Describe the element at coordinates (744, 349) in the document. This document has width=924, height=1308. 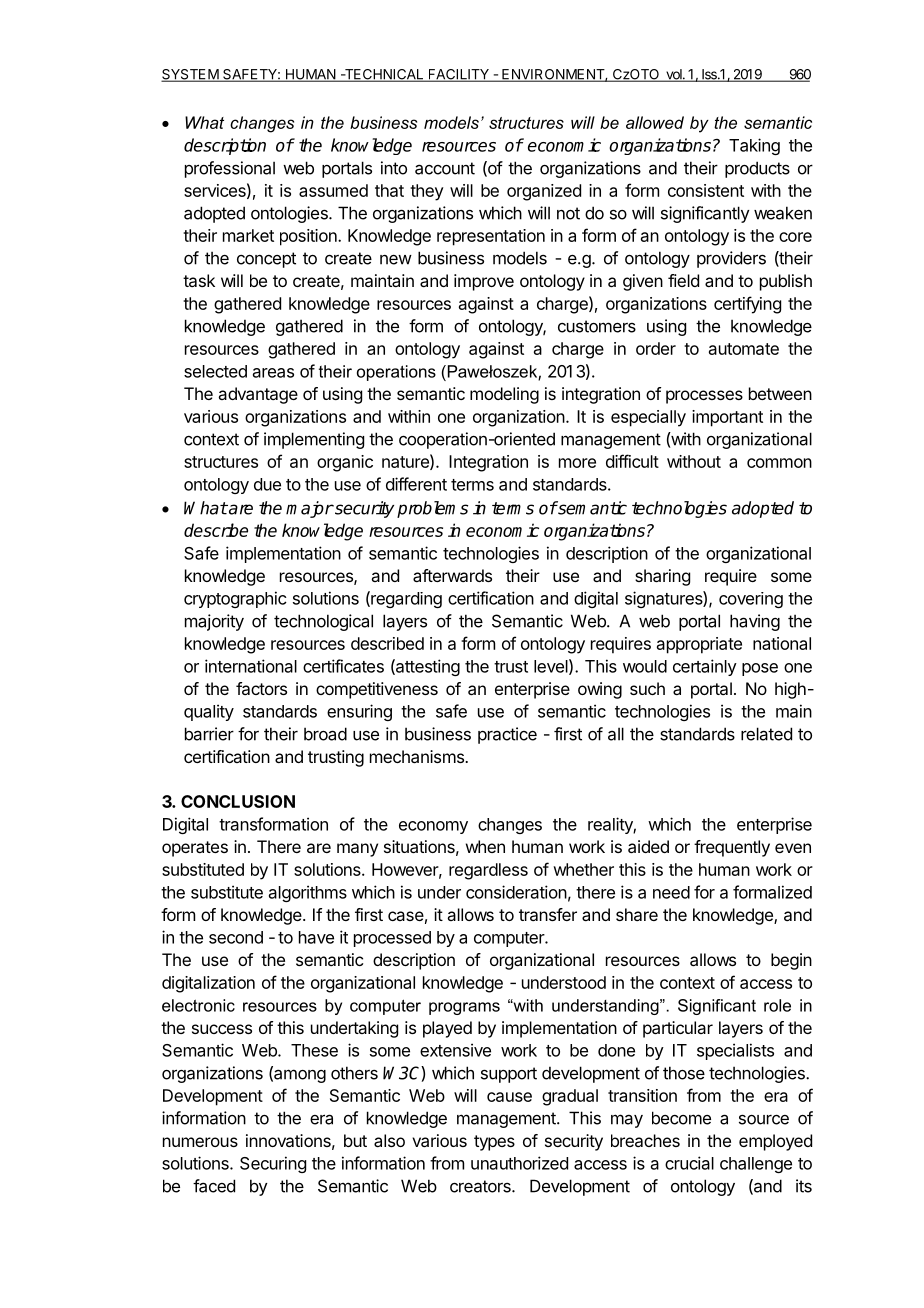
I see `automate` at that location.
